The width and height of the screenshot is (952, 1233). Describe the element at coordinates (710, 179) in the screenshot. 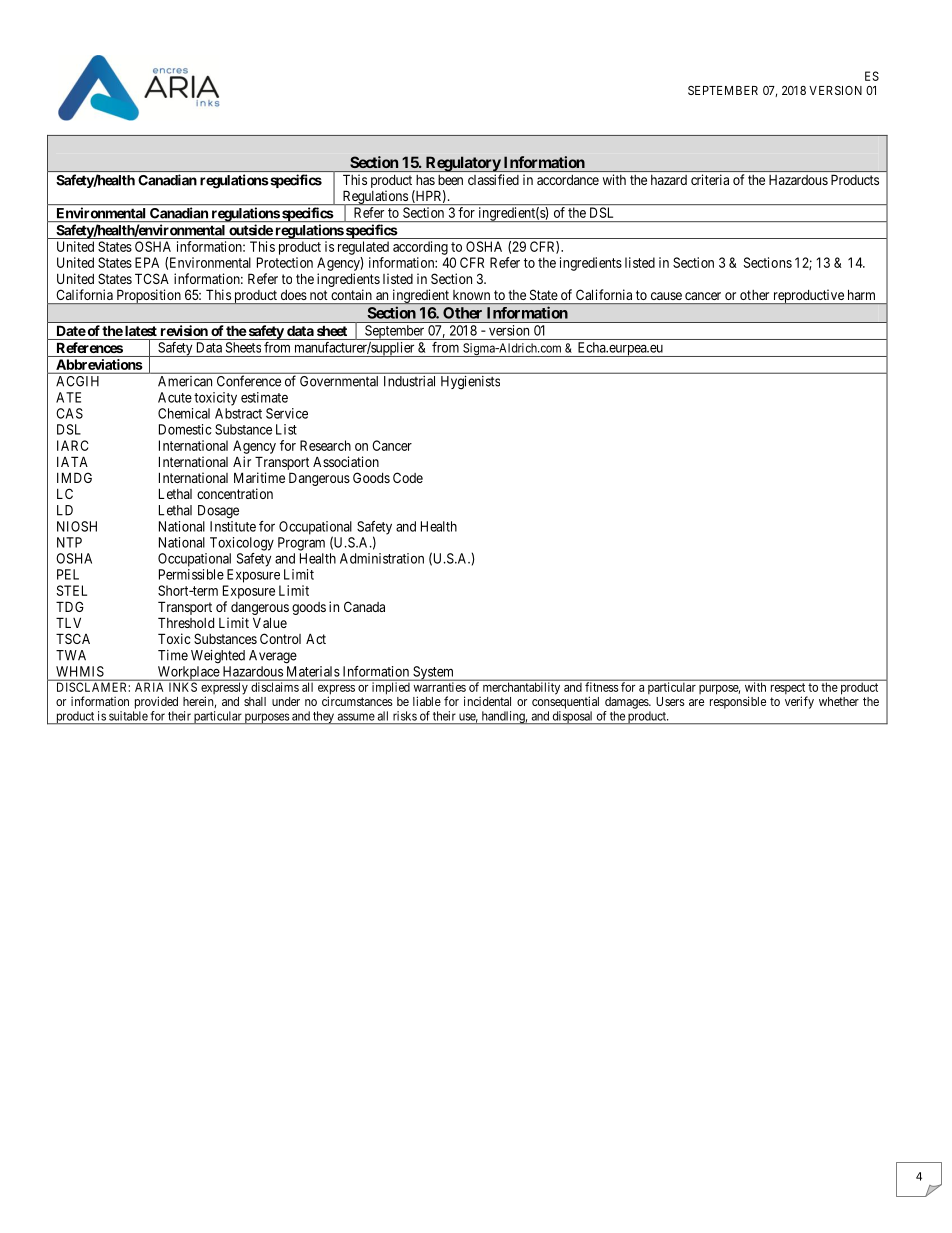

I see `criteria` at that location.
